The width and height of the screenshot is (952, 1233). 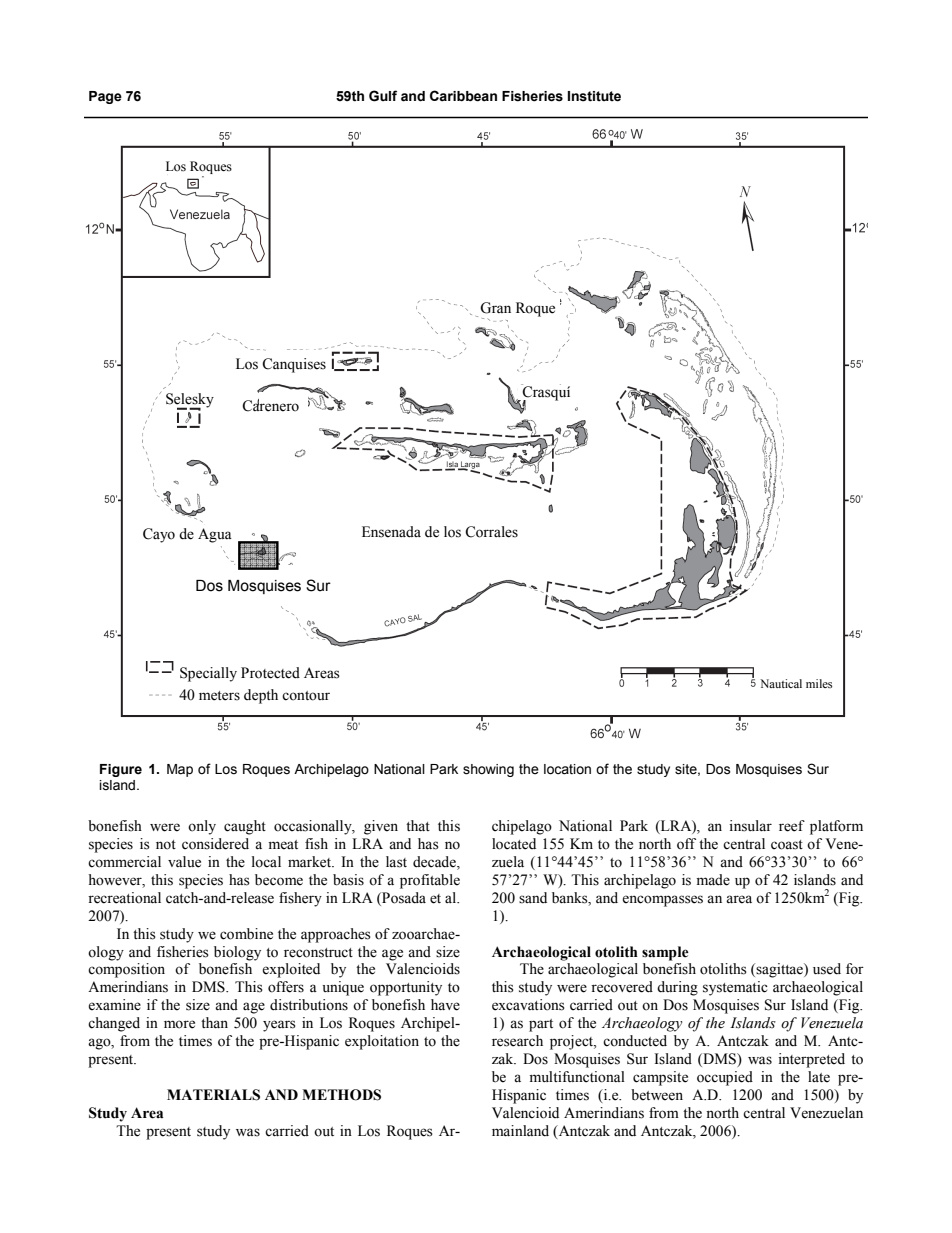 What do you see at coordinates (750, 826) in the screenshot?
I see `insular` at bounding box center [750, 826].
